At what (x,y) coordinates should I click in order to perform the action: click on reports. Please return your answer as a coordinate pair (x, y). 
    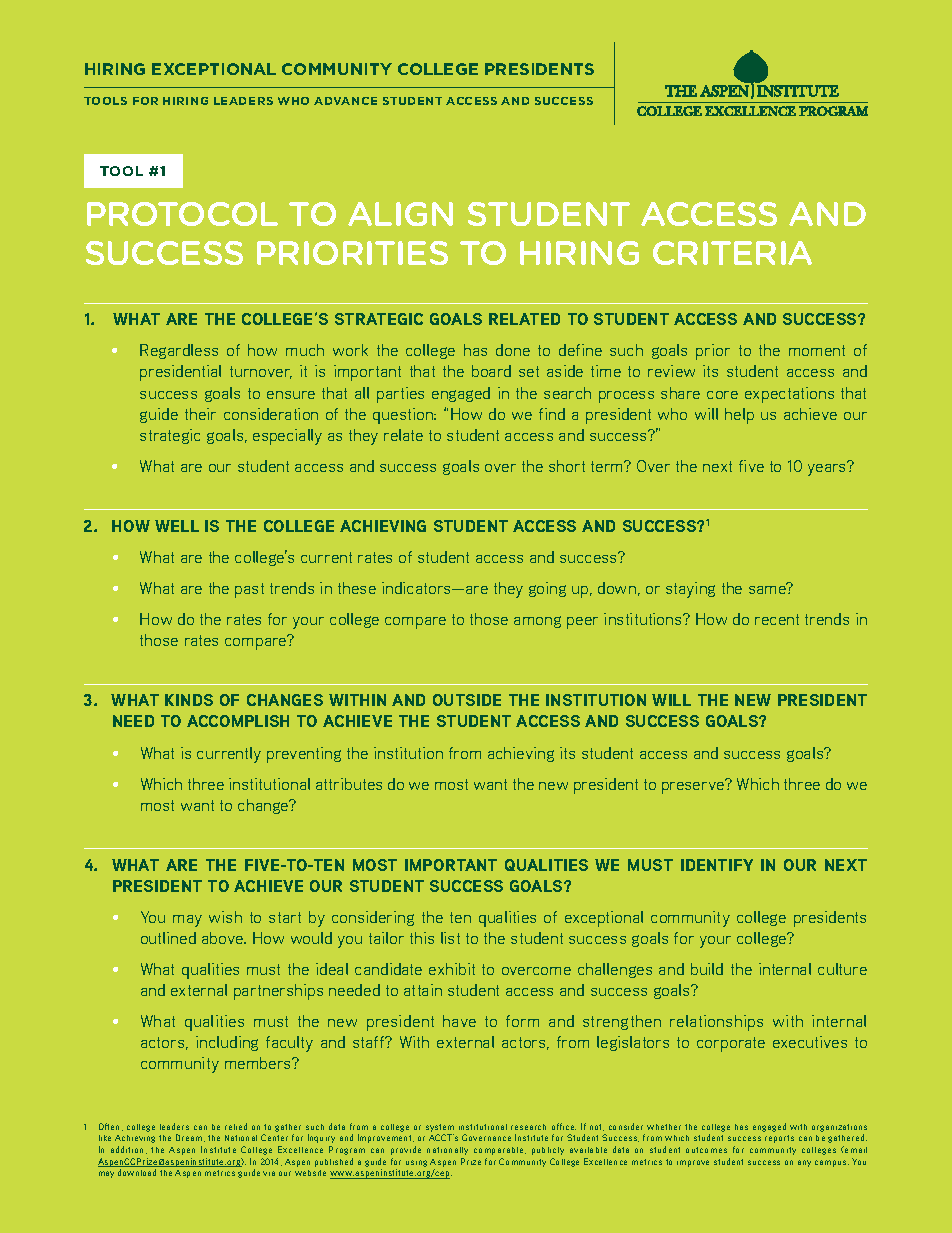
    Looking at the image, I should click on (779, 1139).
